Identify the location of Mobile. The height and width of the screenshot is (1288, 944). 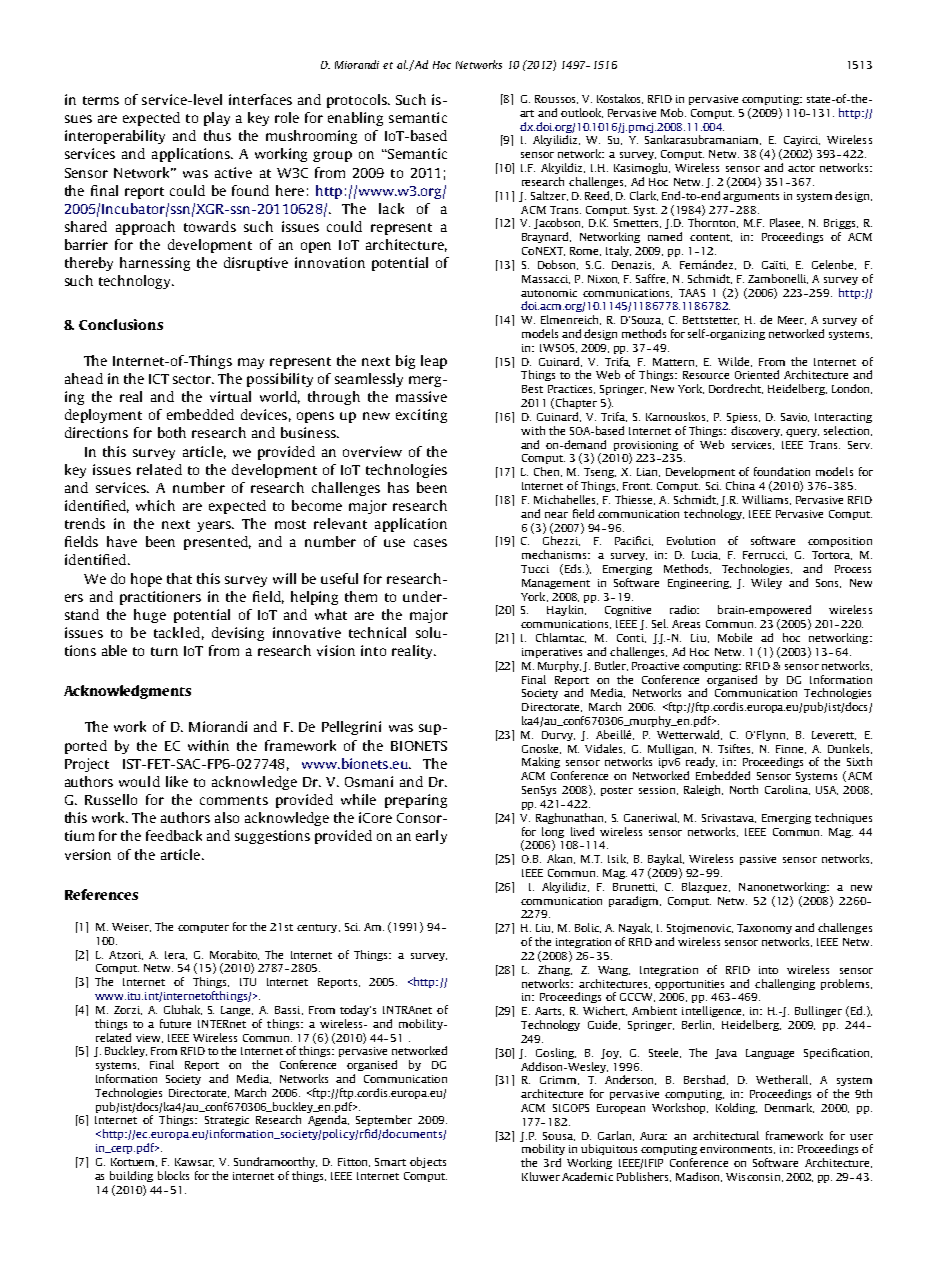
(735, 637).
